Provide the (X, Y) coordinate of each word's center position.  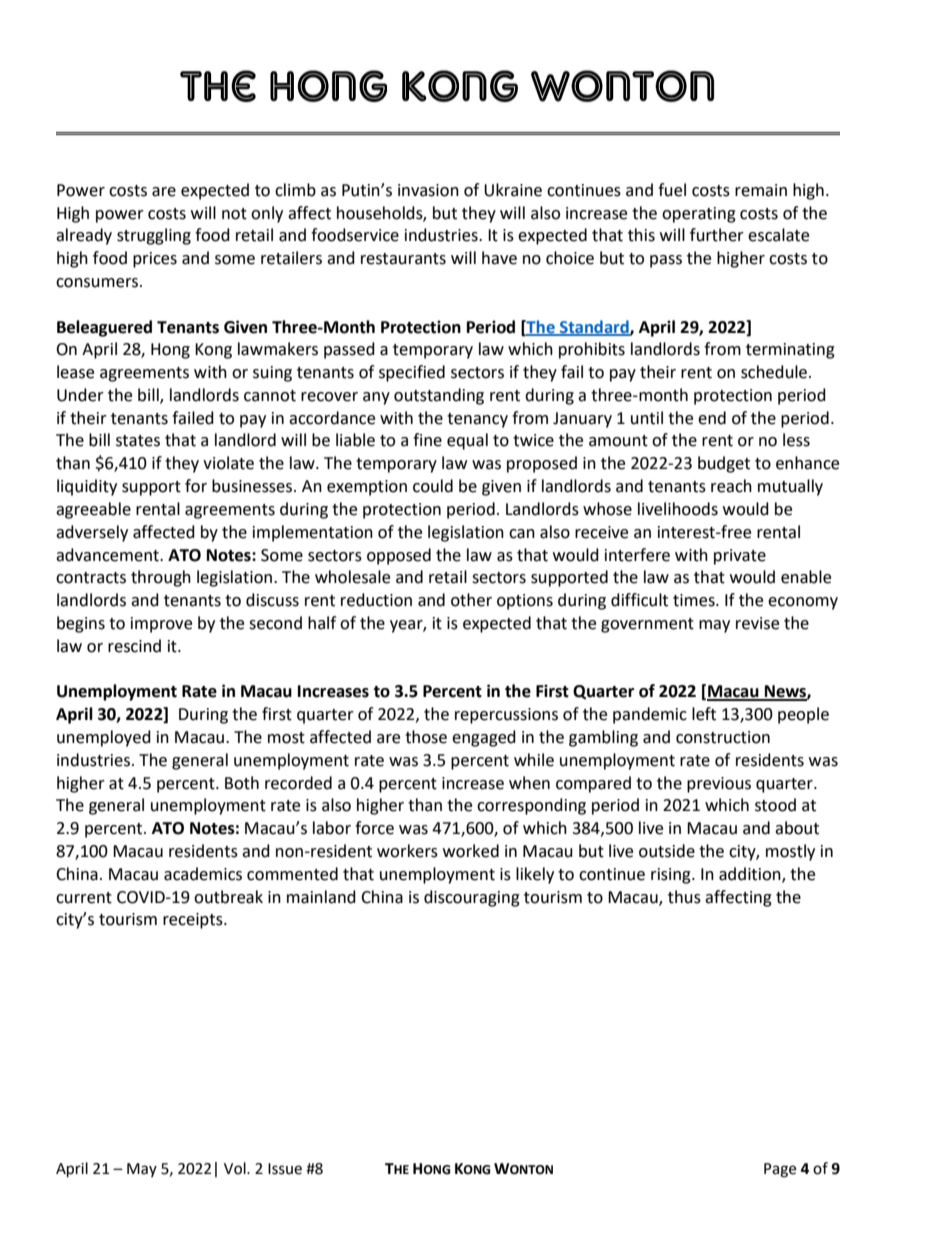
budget (724, 464)
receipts (194, 921)
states (138, 441)
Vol (236, 1168)
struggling (154, 236)
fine (427, 440)
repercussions (506, 716)
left (704, 714)
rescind (134, 646)
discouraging (472, 898)
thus (684, 897)
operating (699, 215)
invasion (428, 190)
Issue (285, 1169)
